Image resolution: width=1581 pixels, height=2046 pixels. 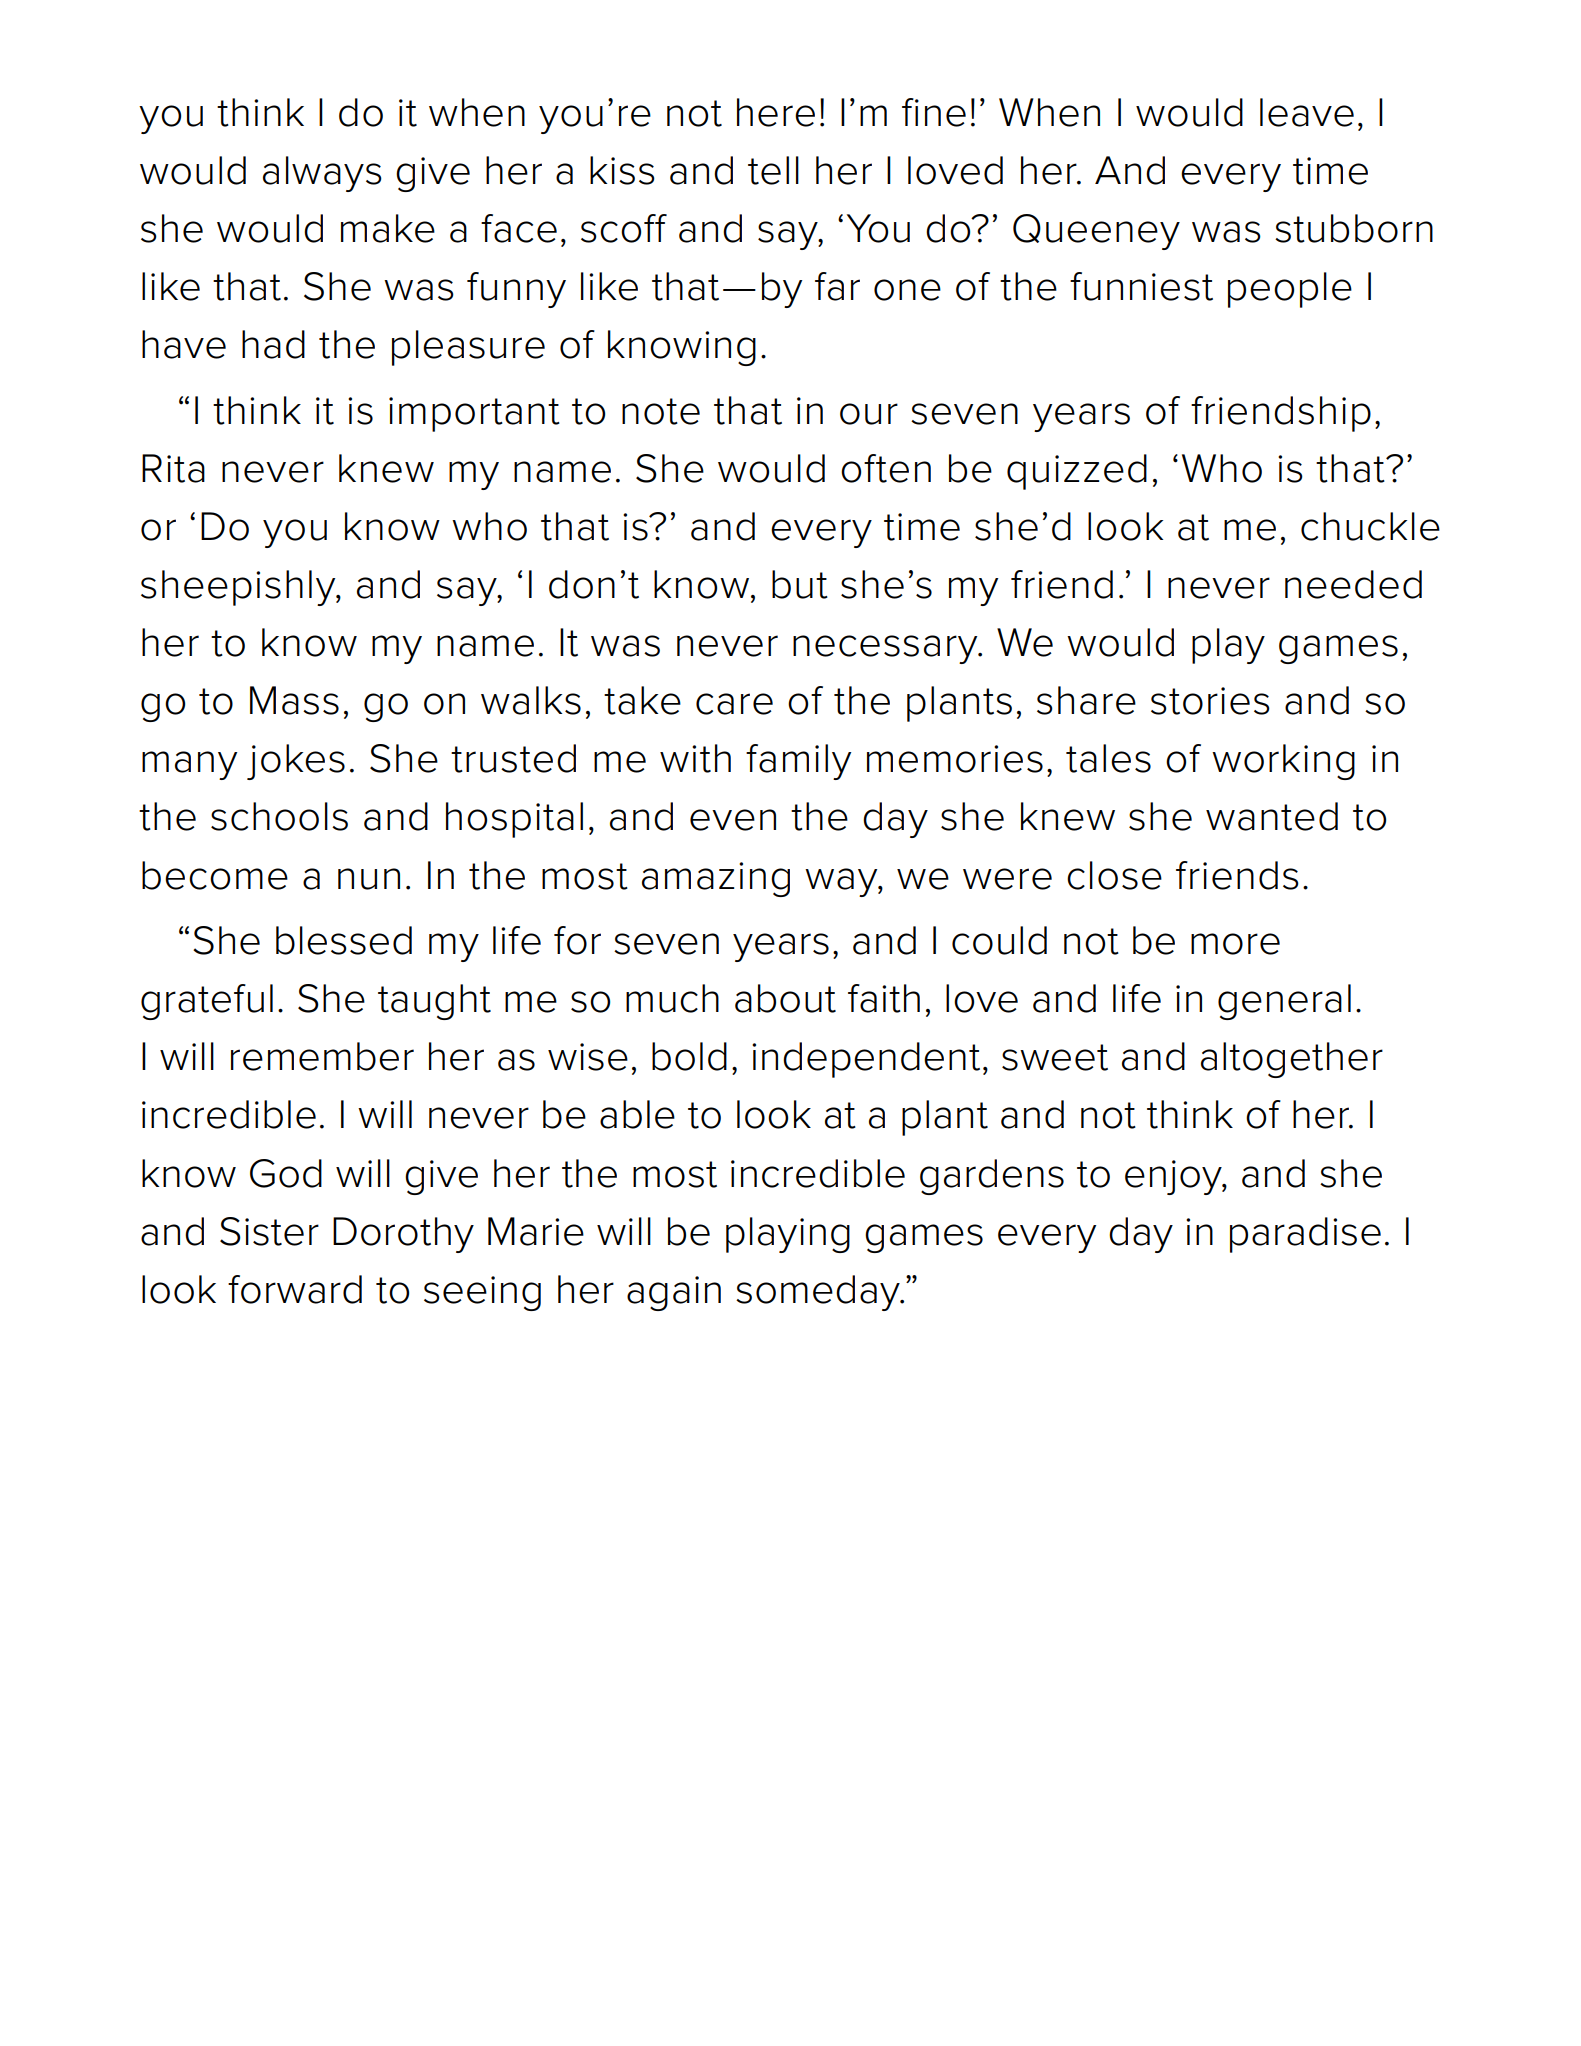 I want to click on leave, so click(x=1307, y=112).
